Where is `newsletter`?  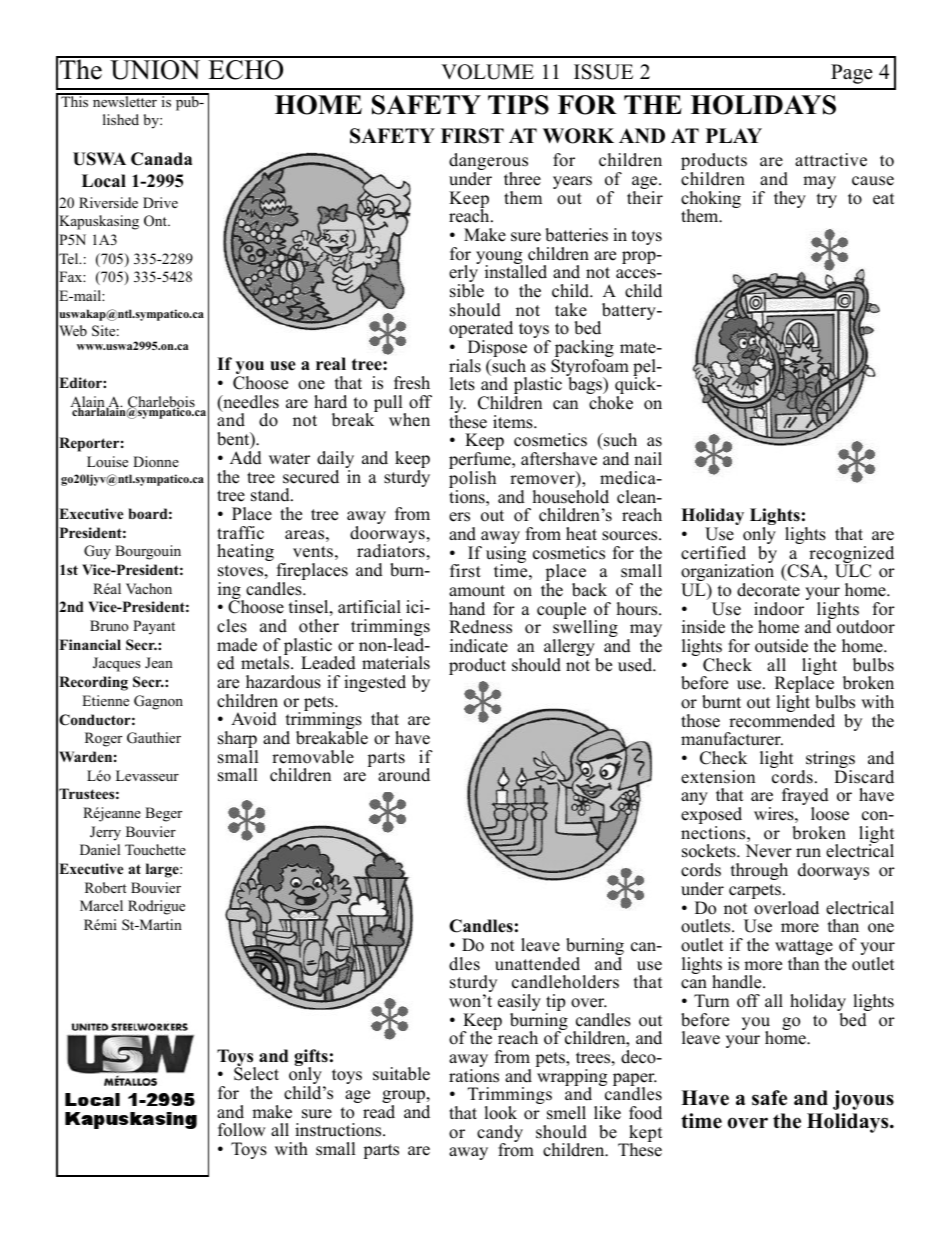 newsletter is located at coordinates (125, 100).
